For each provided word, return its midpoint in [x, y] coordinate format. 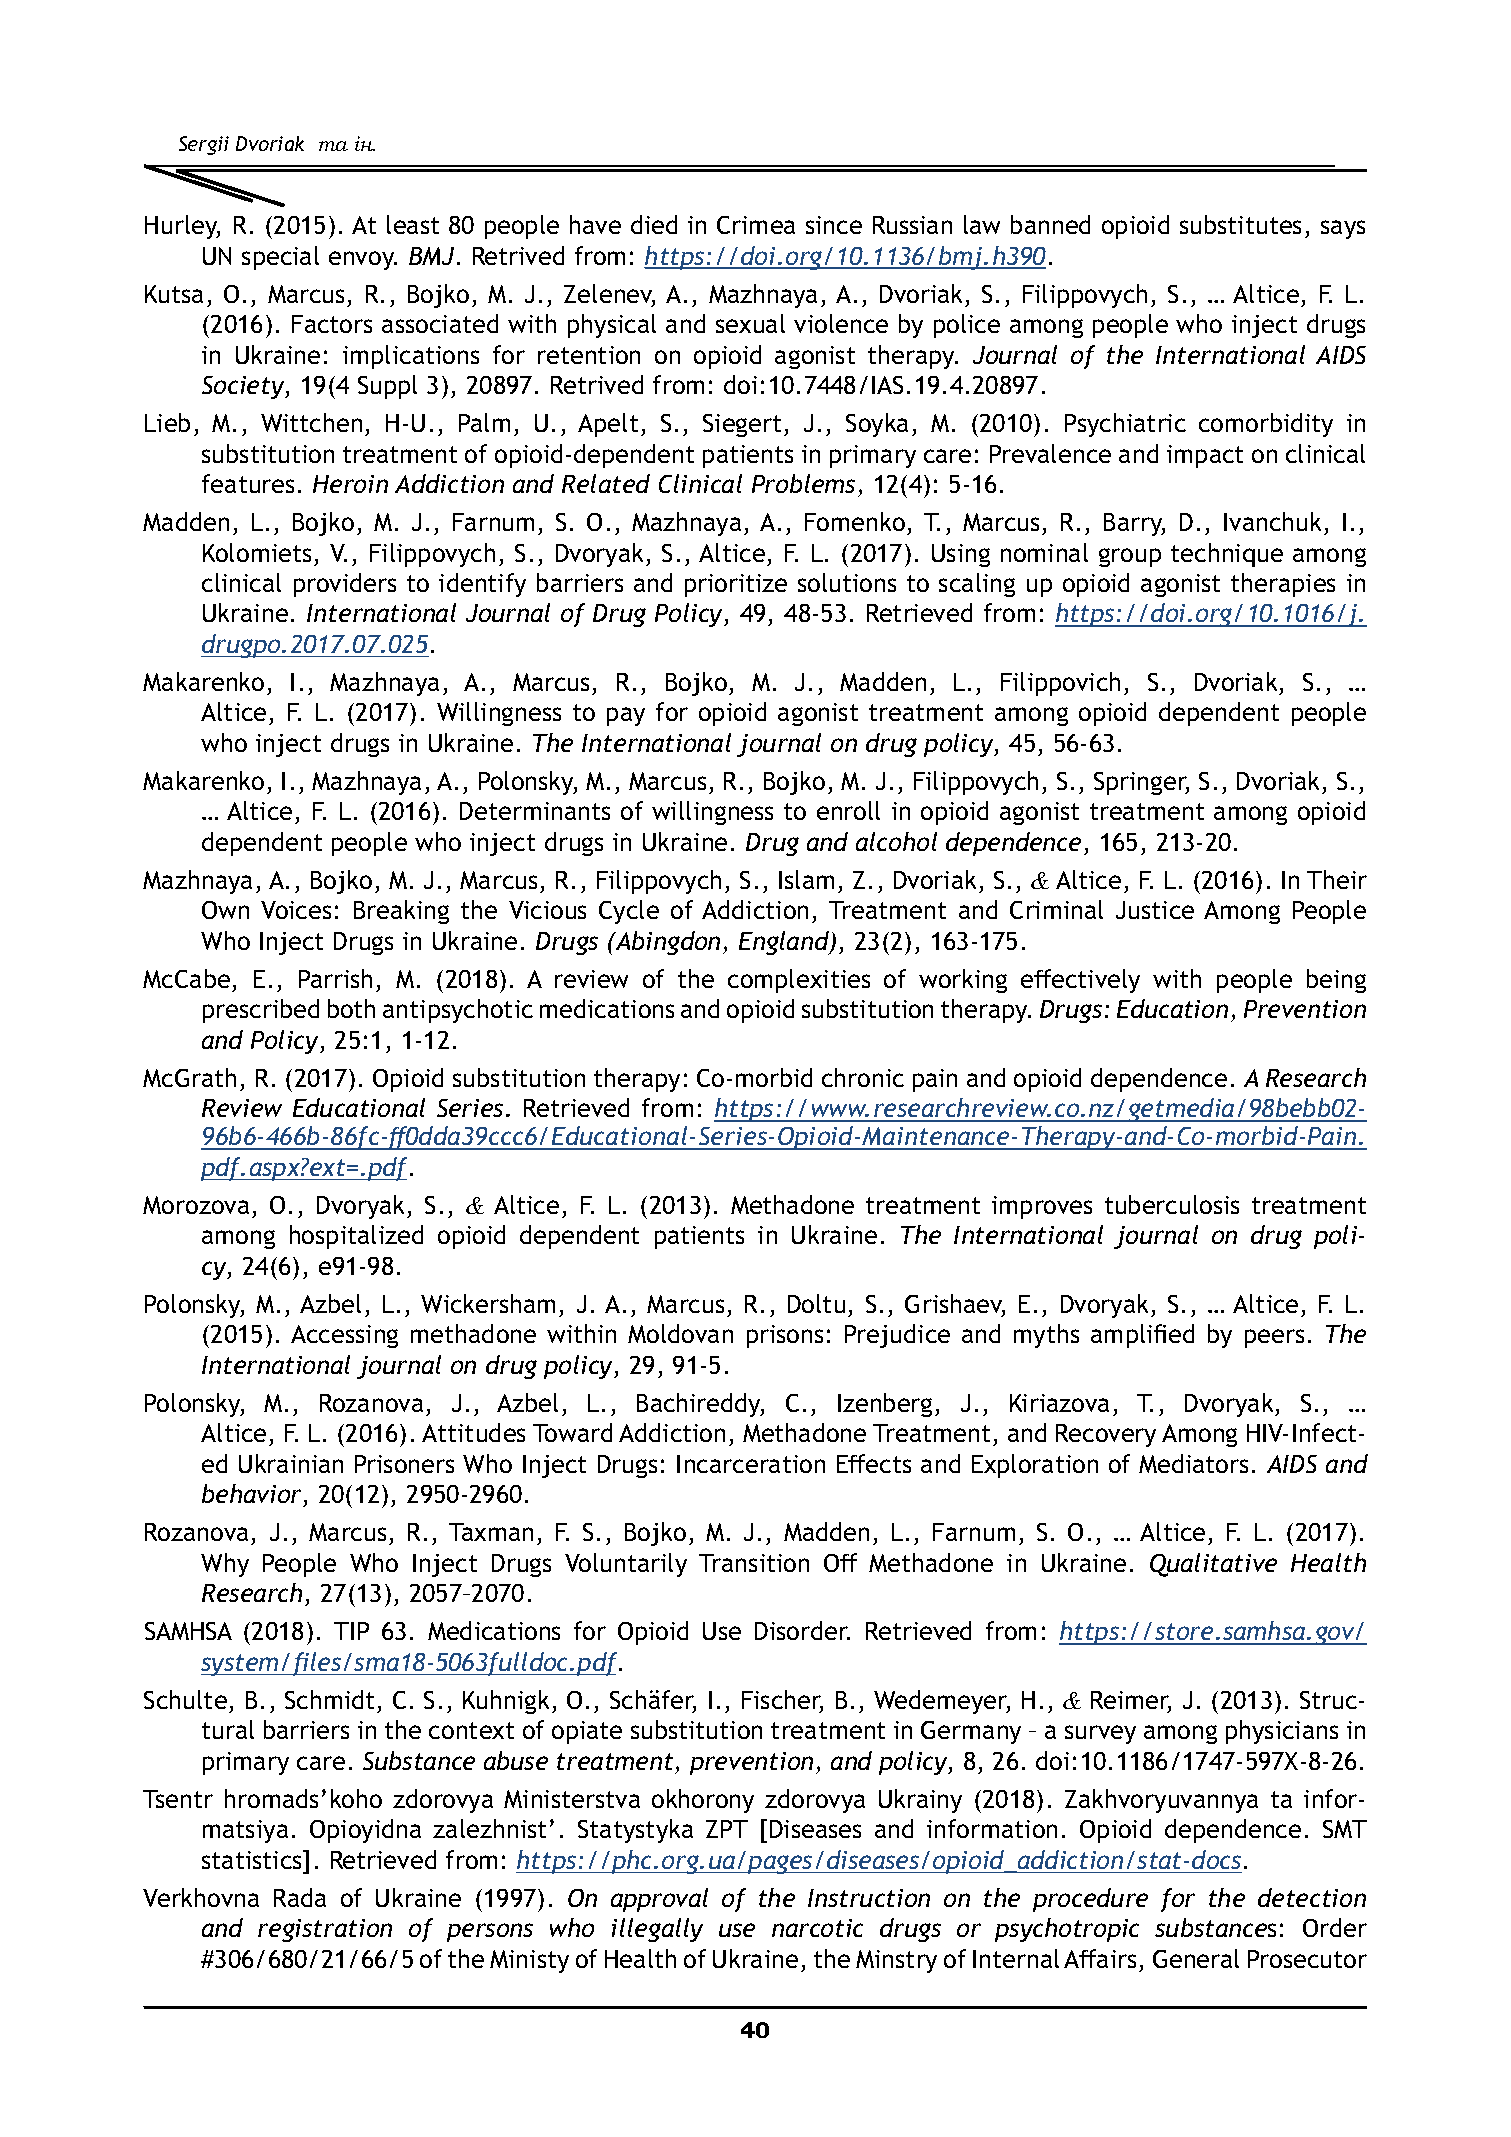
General [1196, 1958]
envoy [363, 260]
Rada [300, 1897]
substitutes [1240, 224]
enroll [848, 810]
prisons [785, 1336]
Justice [1155, 910]
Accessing [344, 1336]
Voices [296, 910]
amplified [1142, 1336]
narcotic [817, 1928]
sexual [750, 323]
